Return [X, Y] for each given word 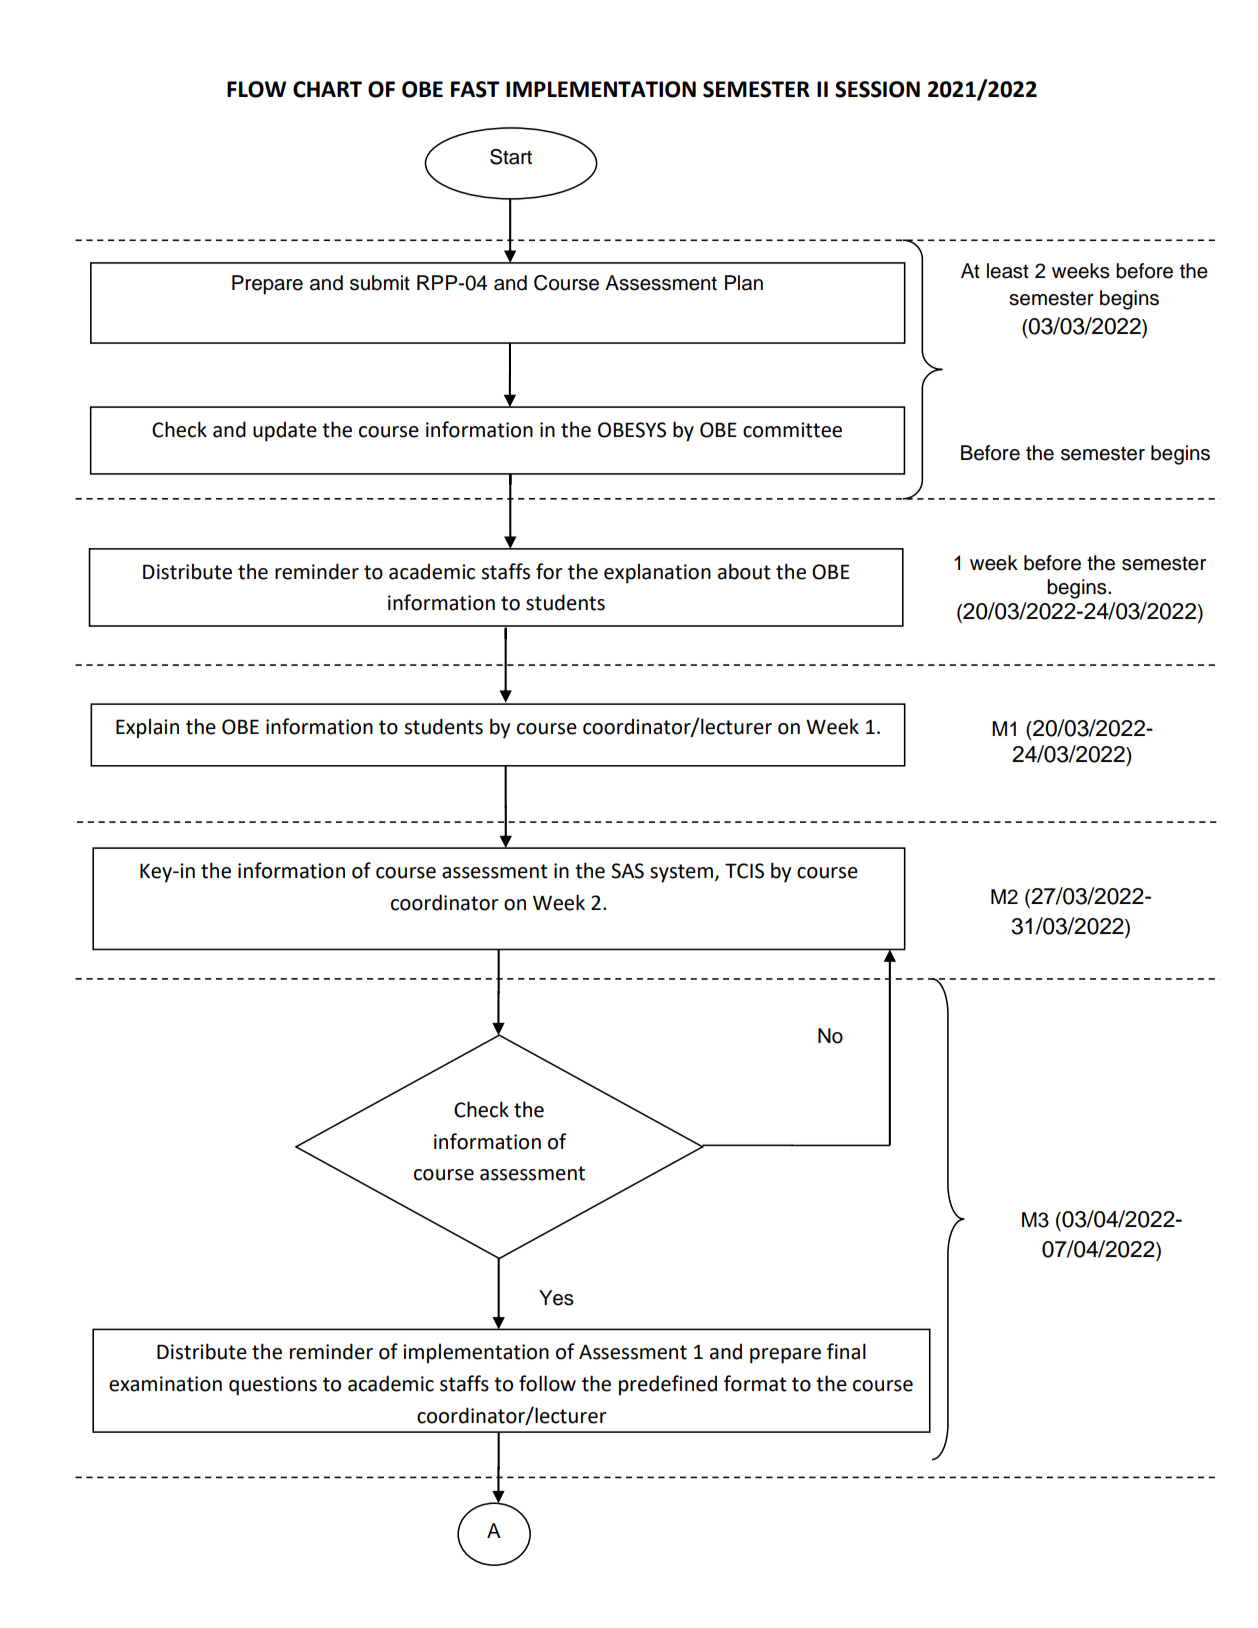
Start [511, 157]
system [683, 873]
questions [273, 1386]
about [744, 571]
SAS [627, 871]
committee [792, 430]
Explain [147, 728]
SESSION [877, 89]
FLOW [256, 89]
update [285, 431]
